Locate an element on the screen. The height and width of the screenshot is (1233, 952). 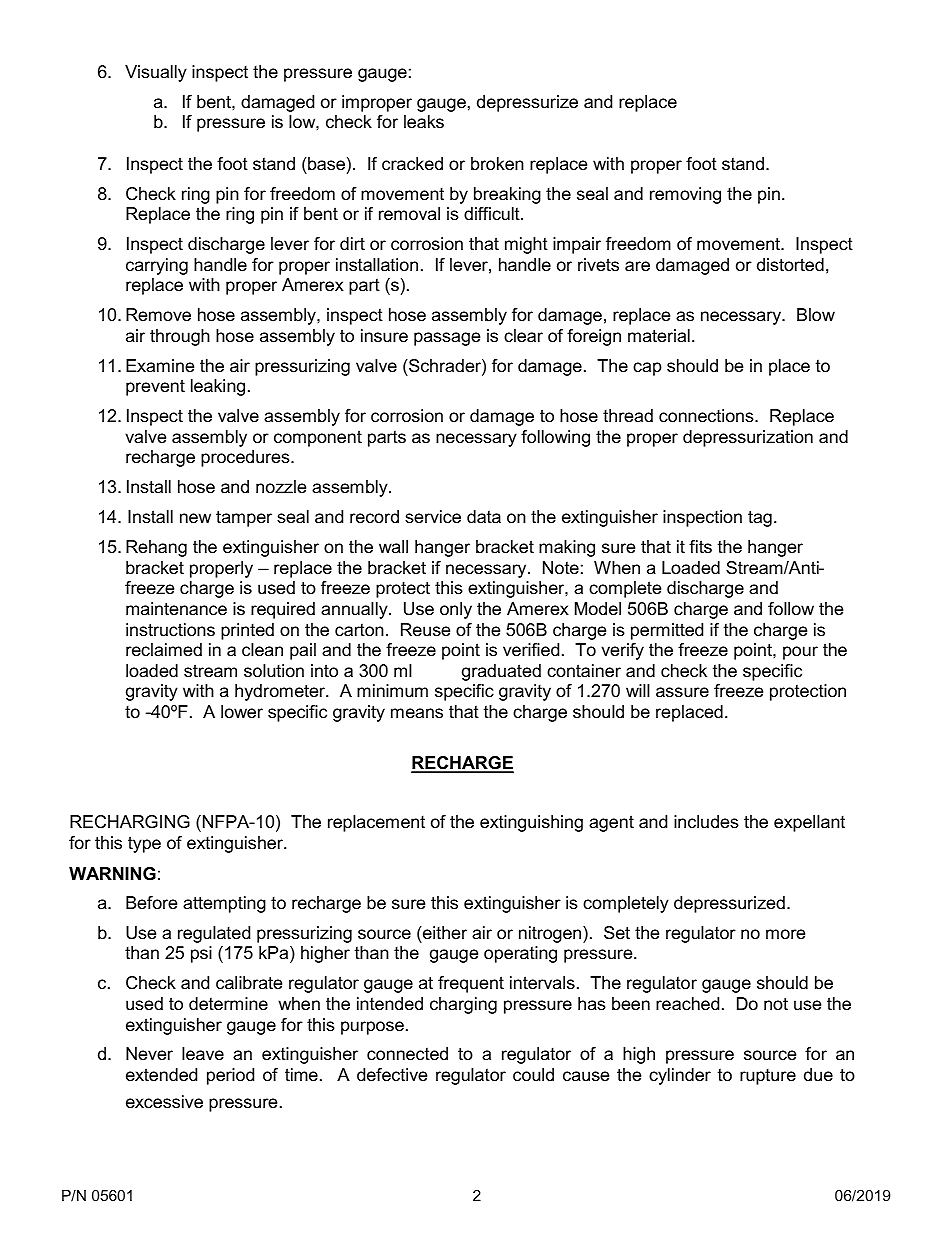
includes is located at coordinates (706, 822).
